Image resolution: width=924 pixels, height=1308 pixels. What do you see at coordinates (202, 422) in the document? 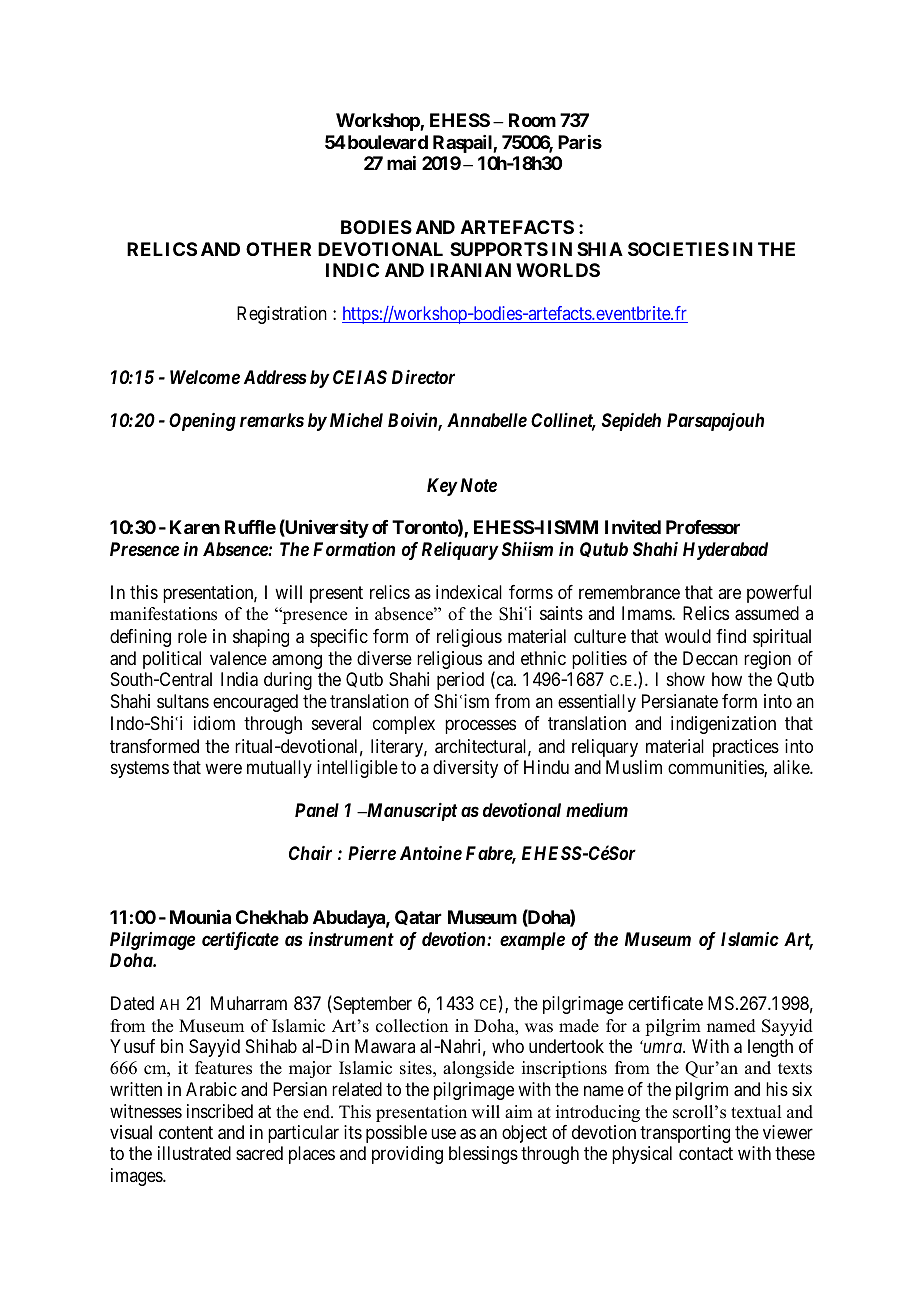
I see `Opening` at bounding box center [202, 422].
